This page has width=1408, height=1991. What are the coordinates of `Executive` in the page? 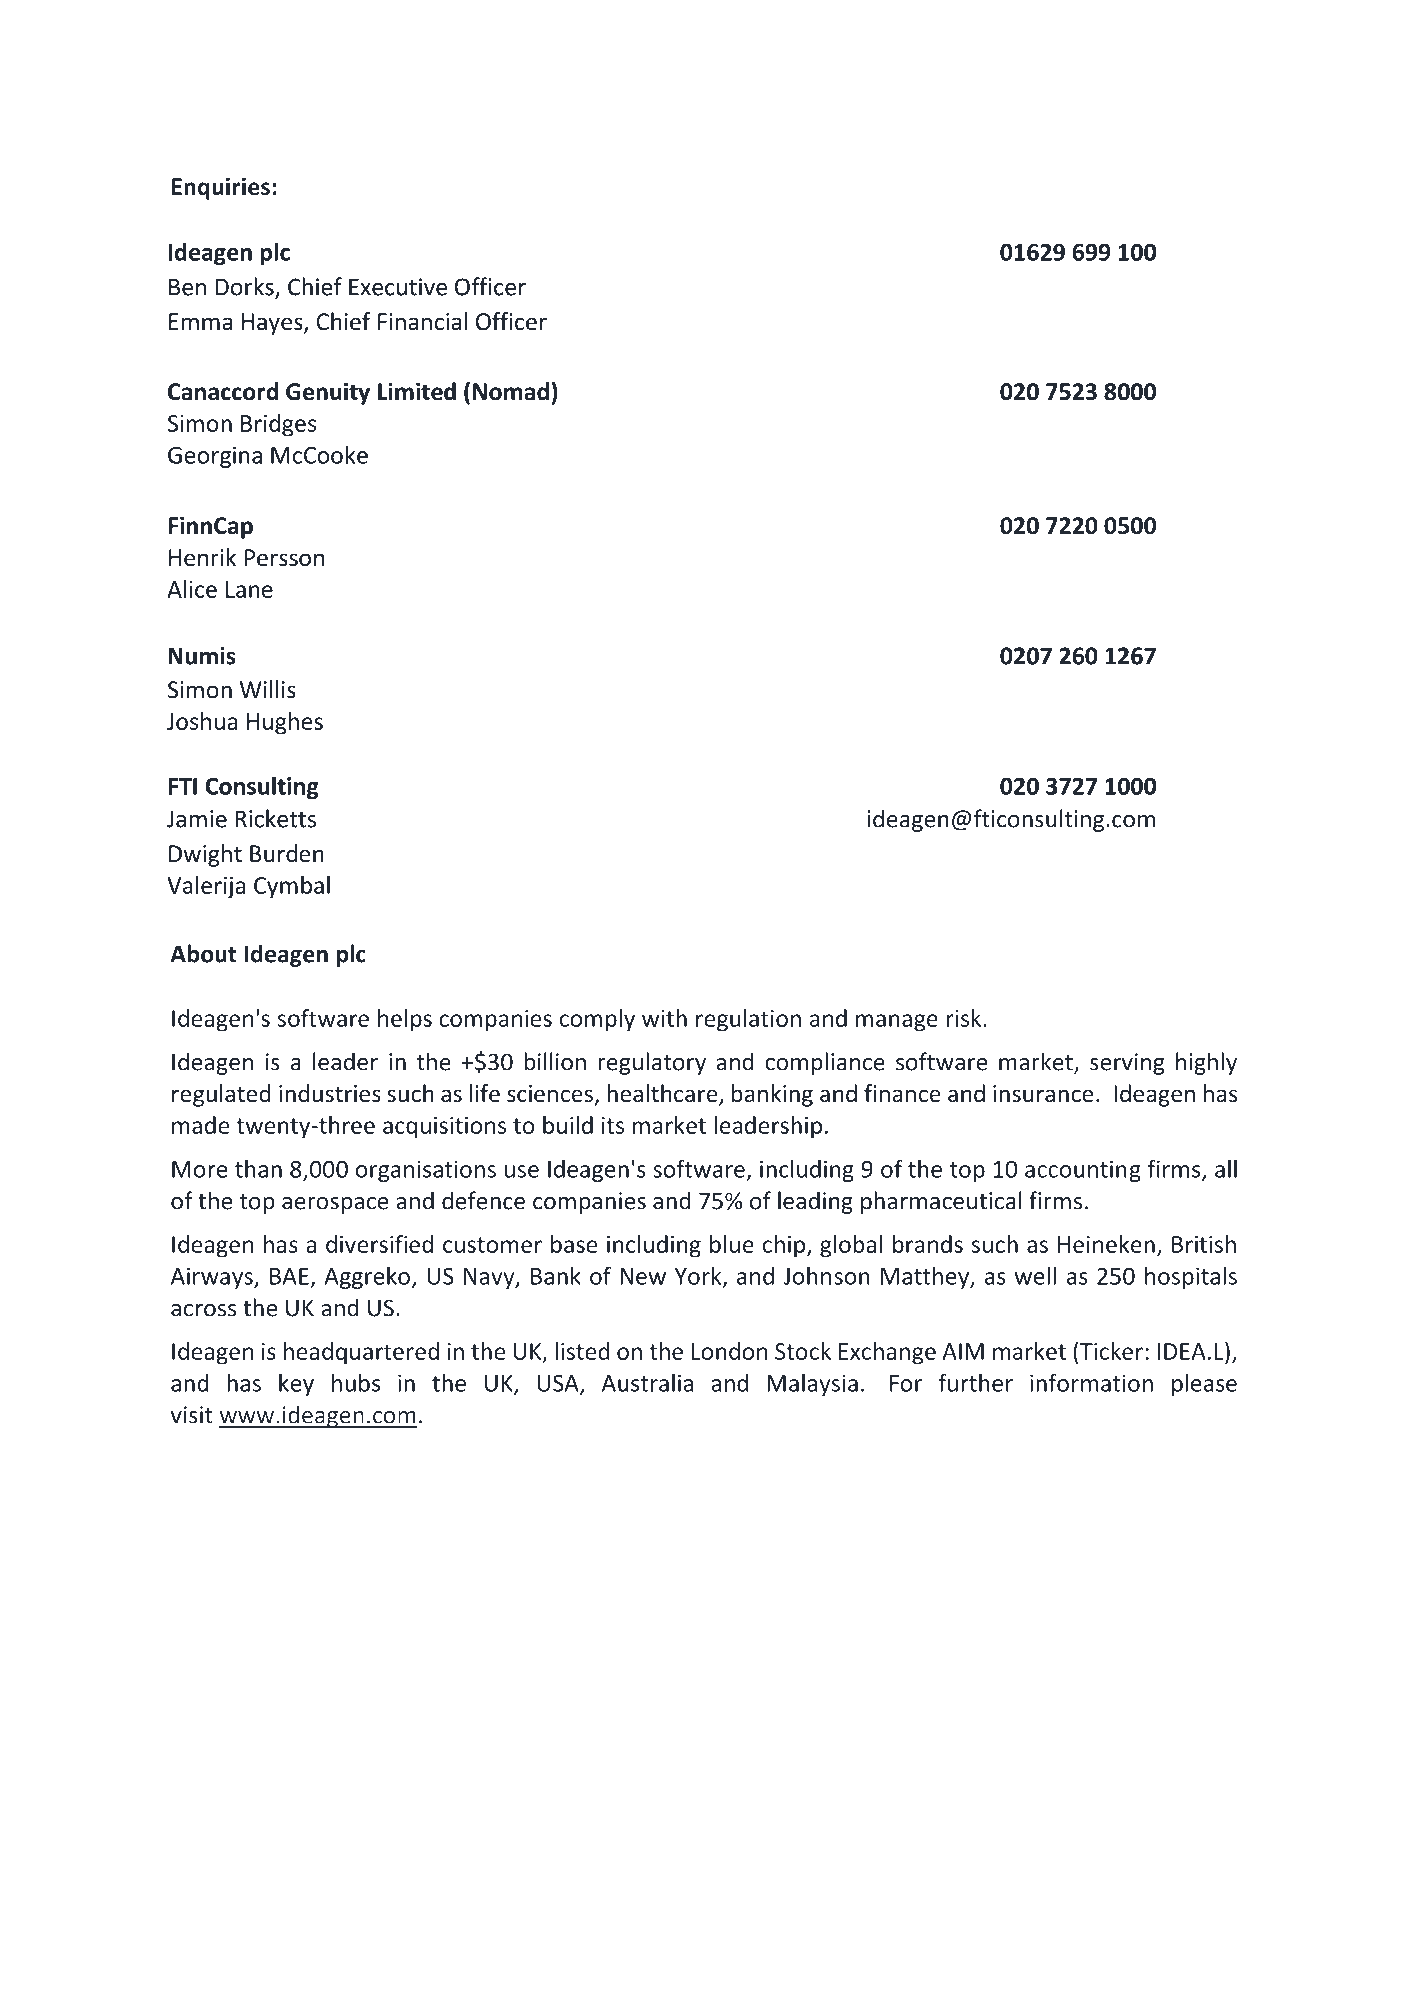 It's located at (398, 287).
